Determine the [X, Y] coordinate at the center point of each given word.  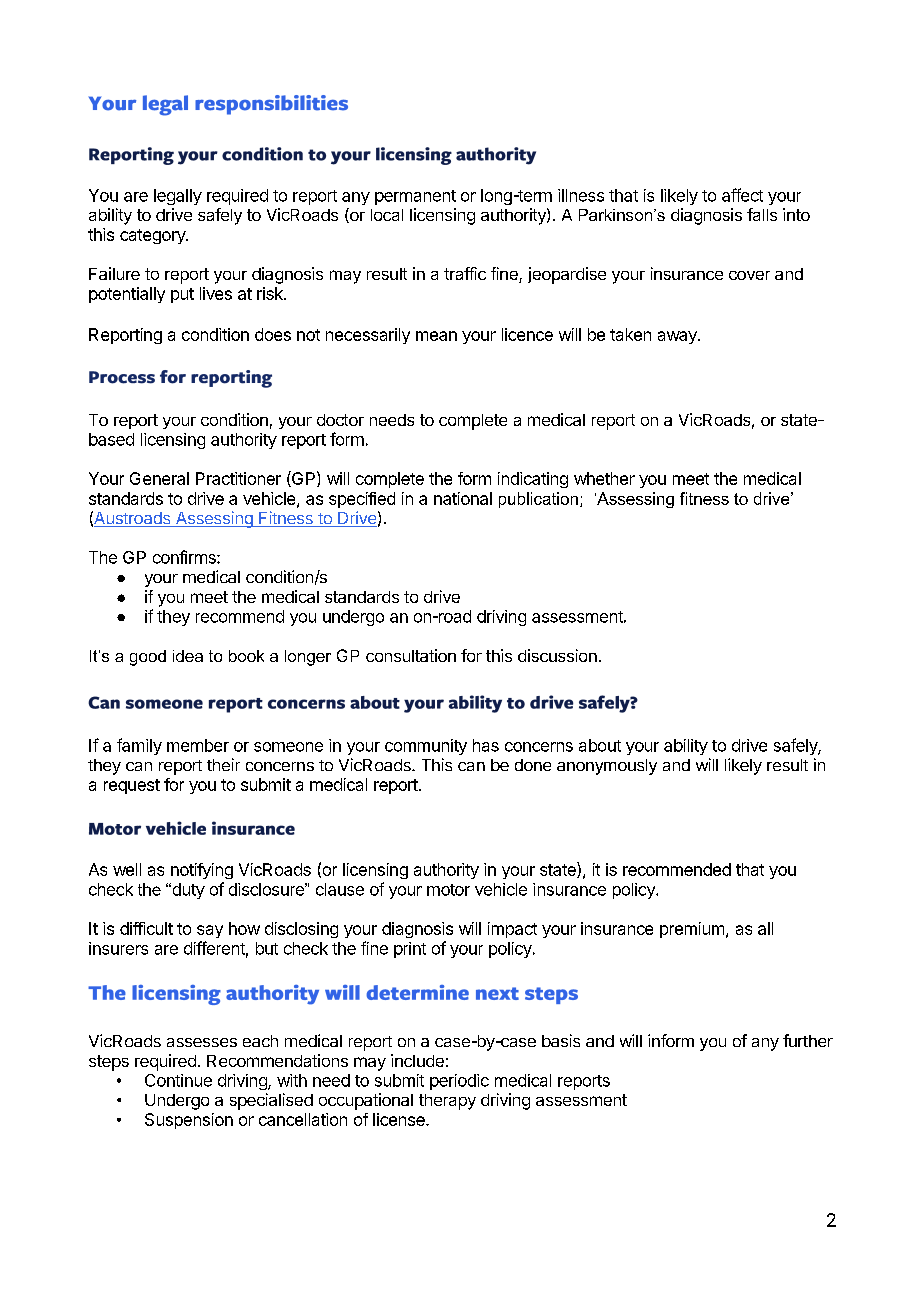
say [210, 931]
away [678, 337]
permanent [415, 197]
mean [436, 336]
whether [604, 478]
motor [448, 890]
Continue [178, 1080]
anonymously [607, 767]
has [486, 745]
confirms [185, 557]
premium [692, 930]
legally [178, 197]
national [463, 498]
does [273, 334]
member [198, 745]
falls [762, 214]
